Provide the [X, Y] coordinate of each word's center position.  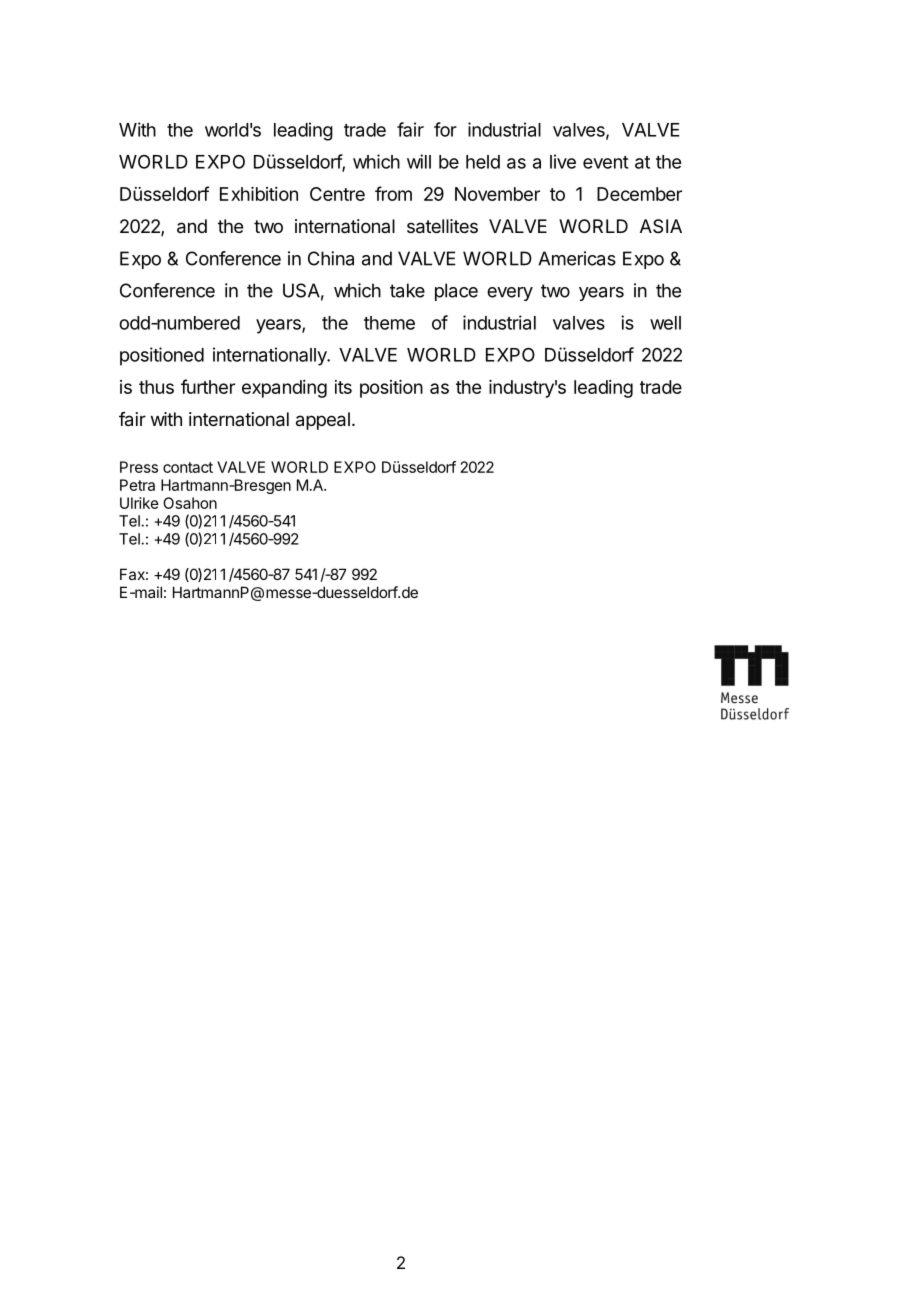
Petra [137, 485]
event [606, 162]
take [407, 290]
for [445, 129]
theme [389, 323]
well [665, 323]
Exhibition [259, 194]
